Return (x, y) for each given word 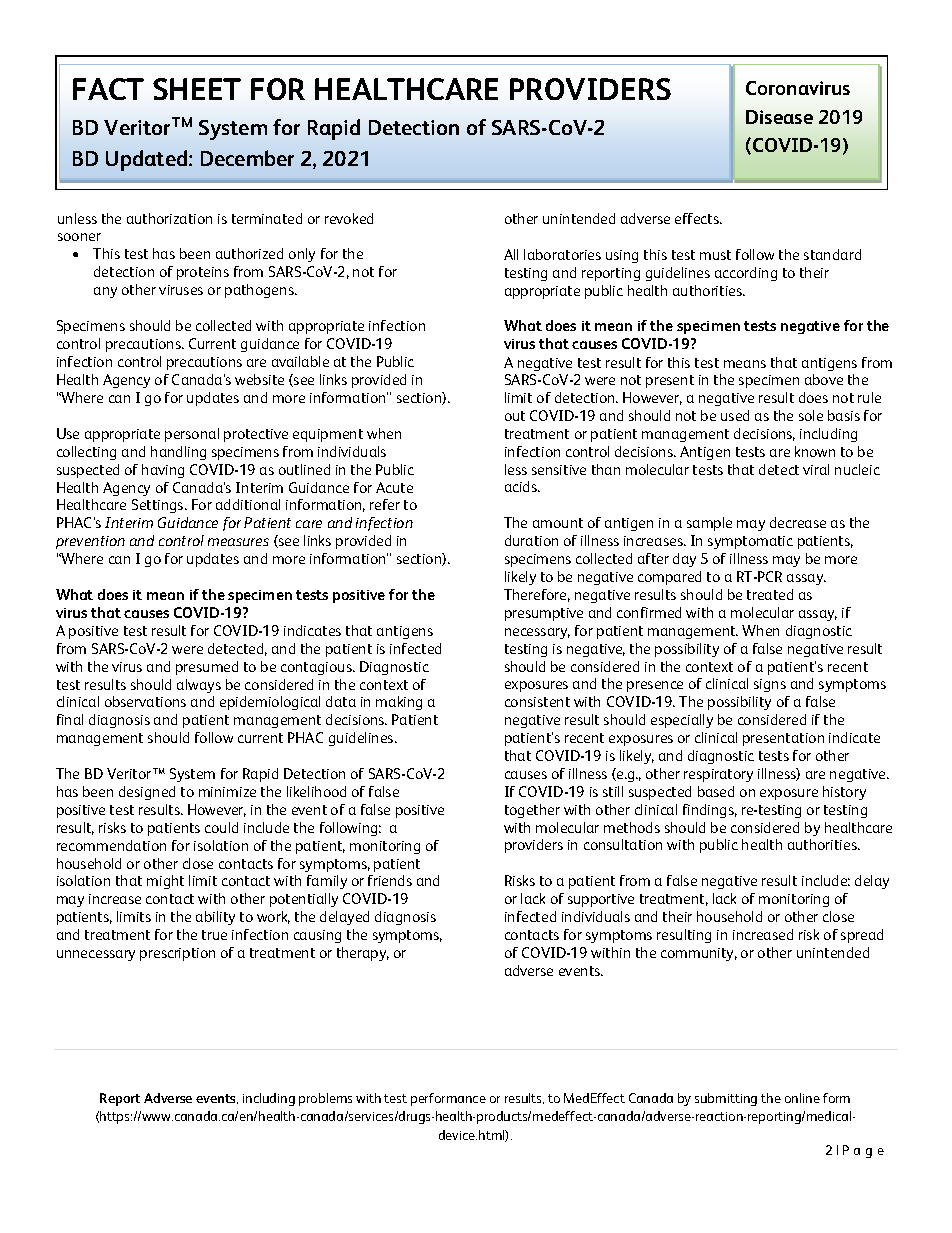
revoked (349, 218)
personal (192, 435)
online (802, 1098)
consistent (537, 702)
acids (522, 486)
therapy (363, 954)
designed (147, 793)
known (815, 451)
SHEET (197, 89)
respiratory (718, 775)
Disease (779, 117)
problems (325, 1099)
